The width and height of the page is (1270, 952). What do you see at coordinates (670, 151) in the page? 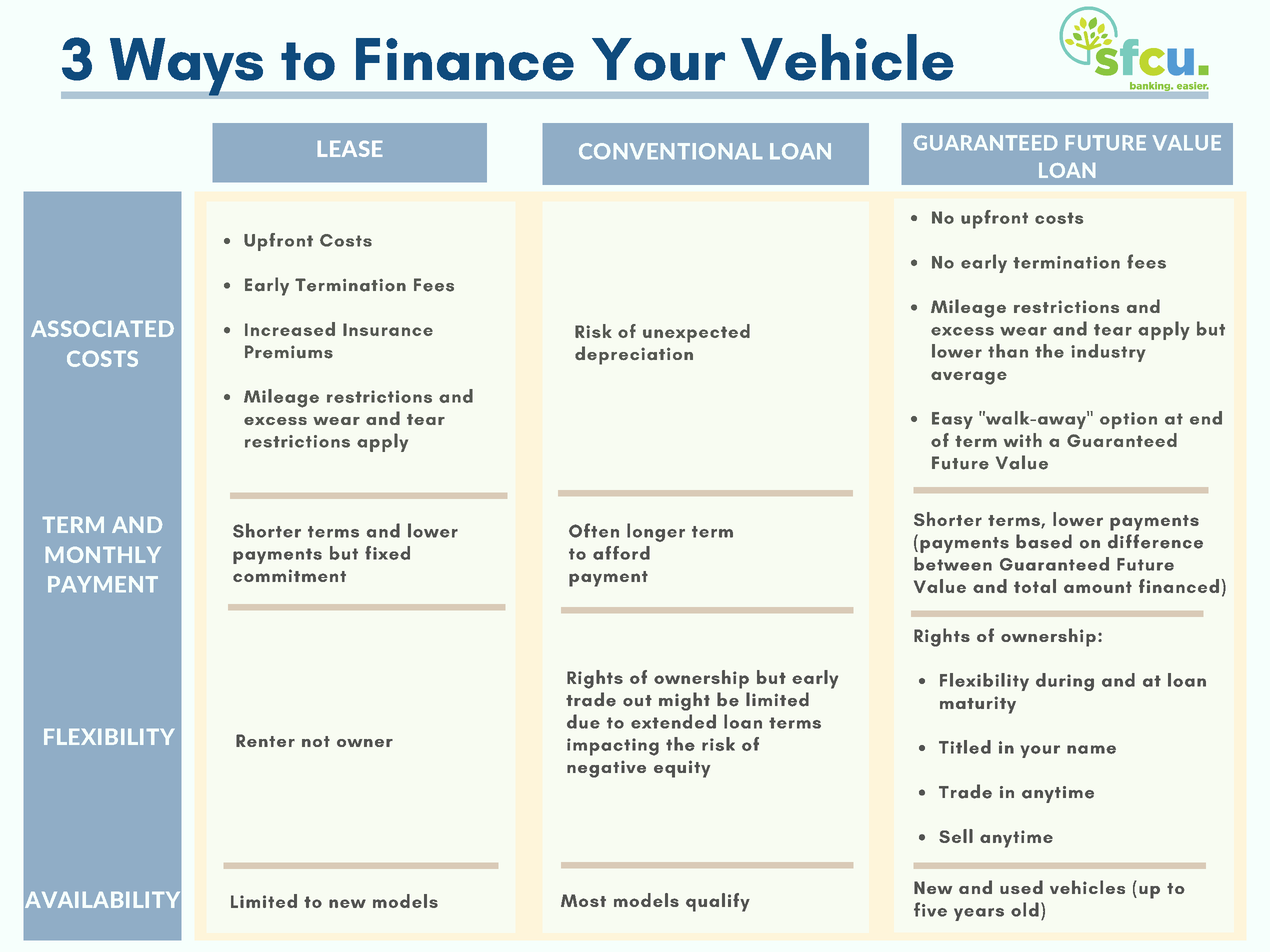
I see `CONVENTIONAL` at bounding box center [670, 151].
